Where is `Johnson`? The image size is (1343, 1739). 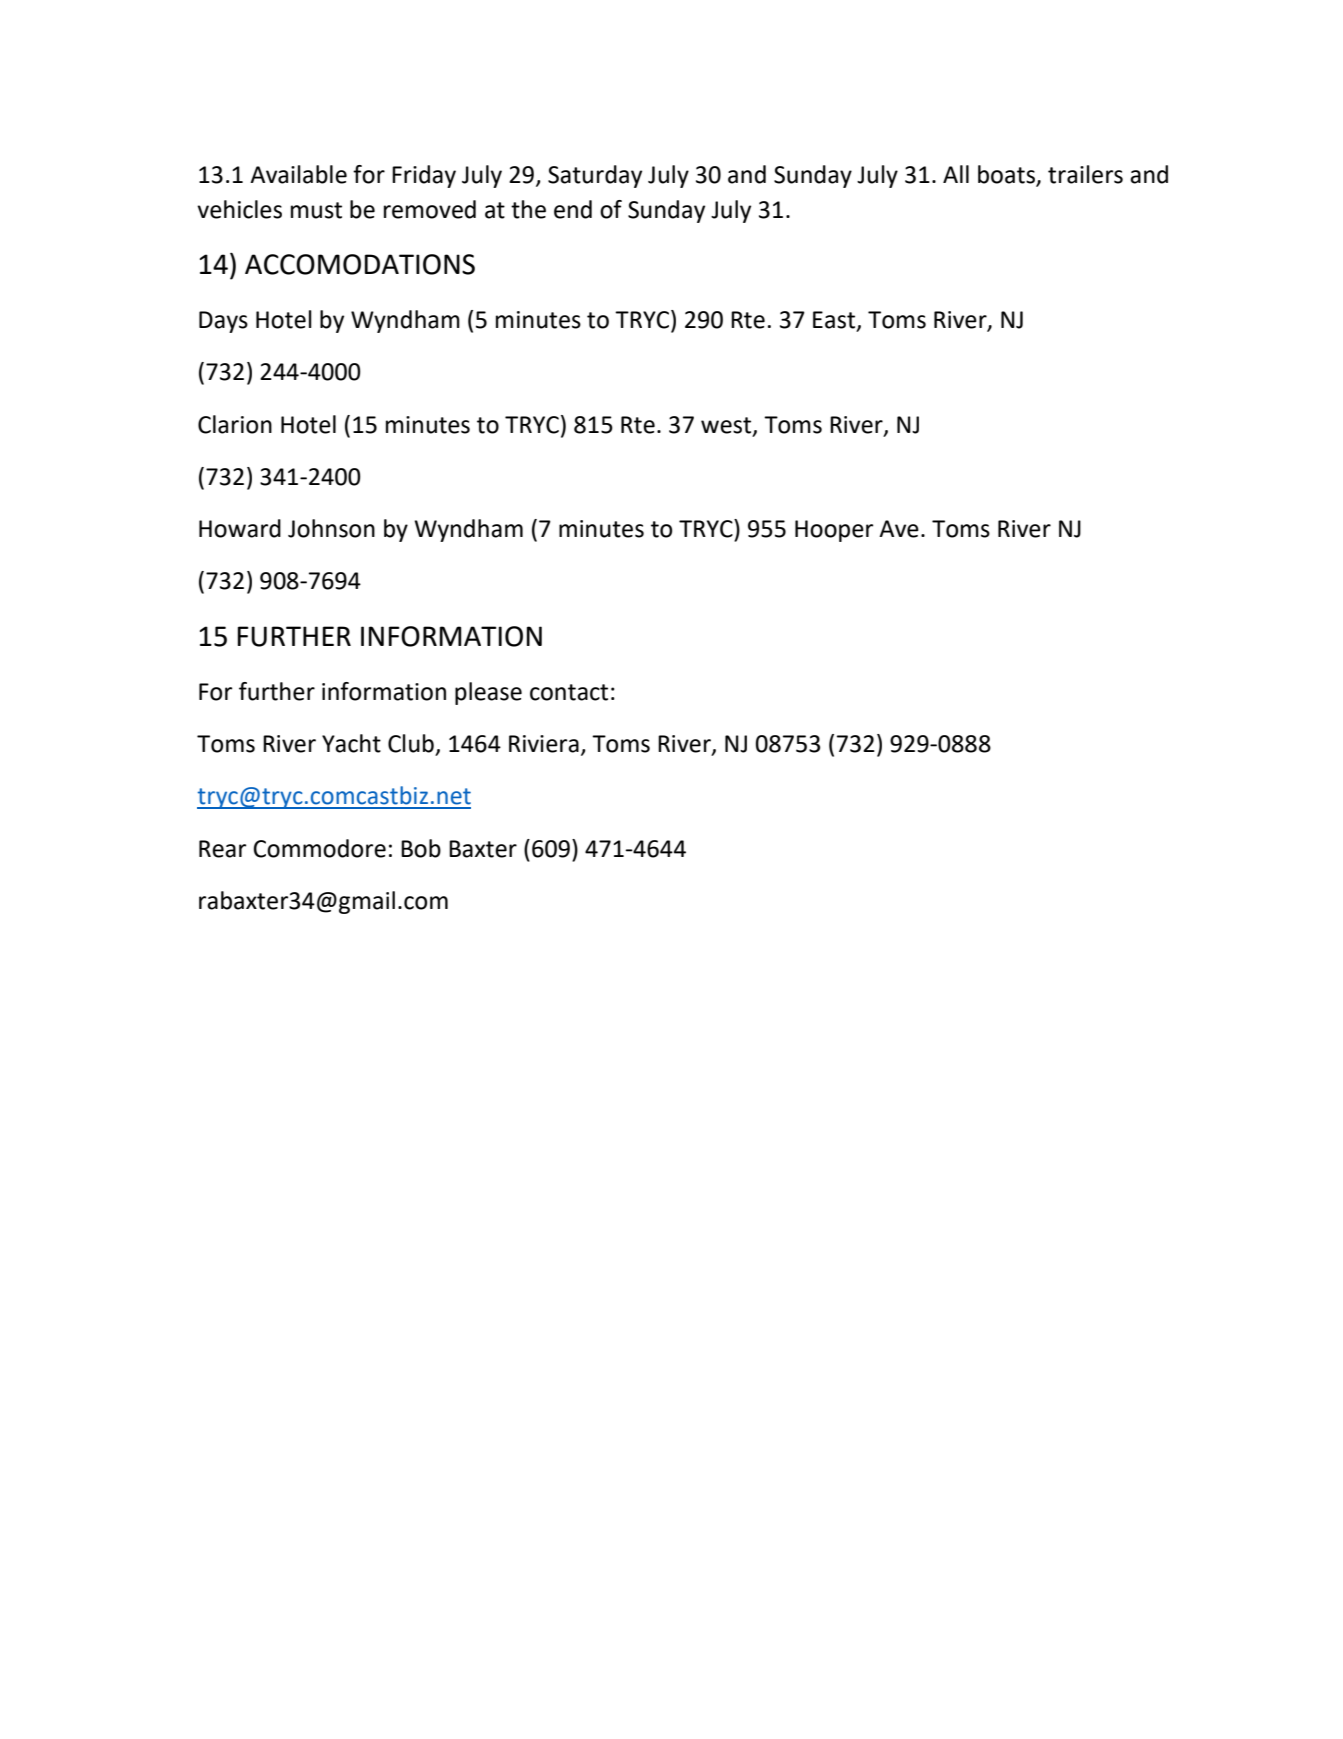
Johnson is located at coordinates (331, 528).
